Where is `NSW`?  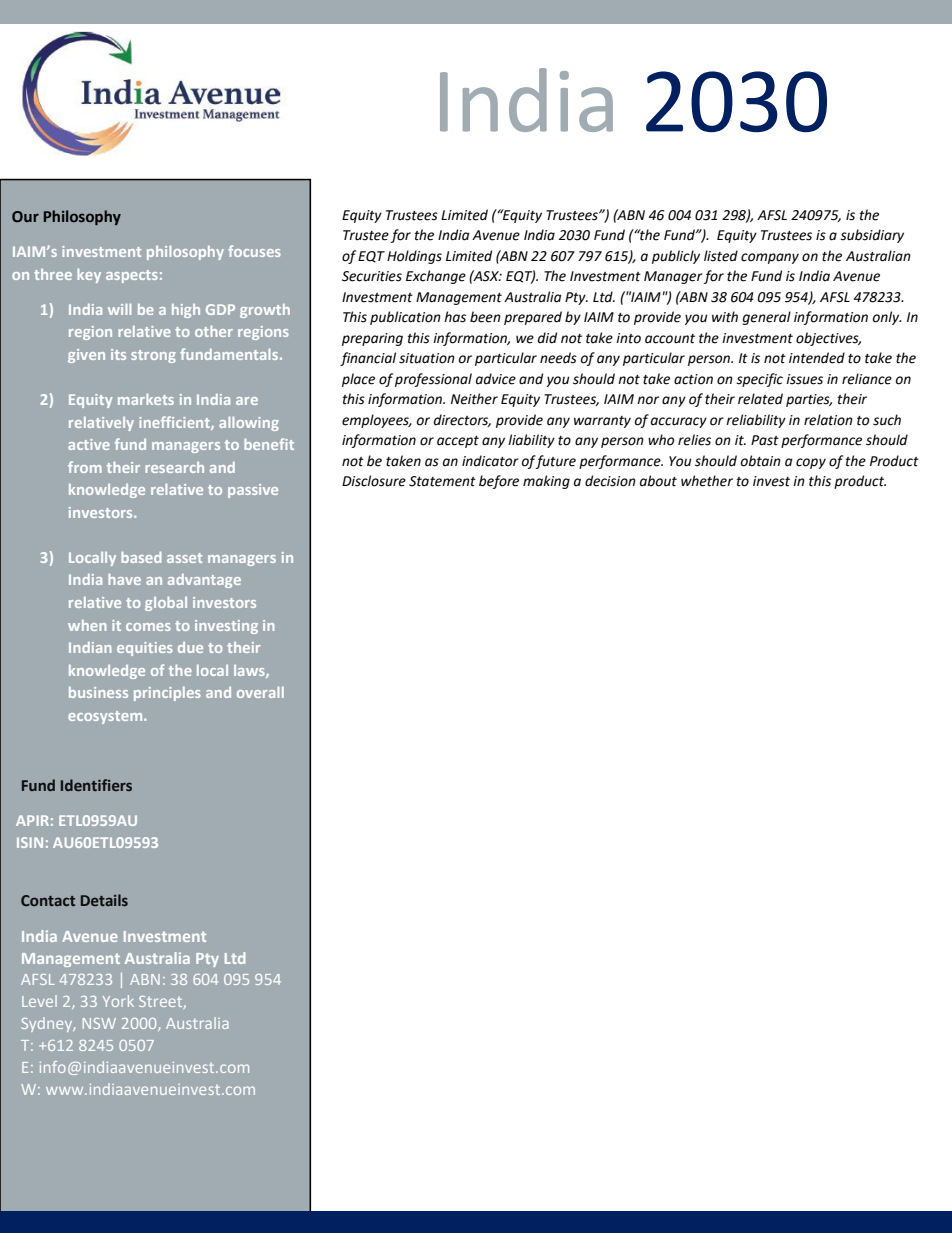
NSW is located at coordinates (99, 1023).
